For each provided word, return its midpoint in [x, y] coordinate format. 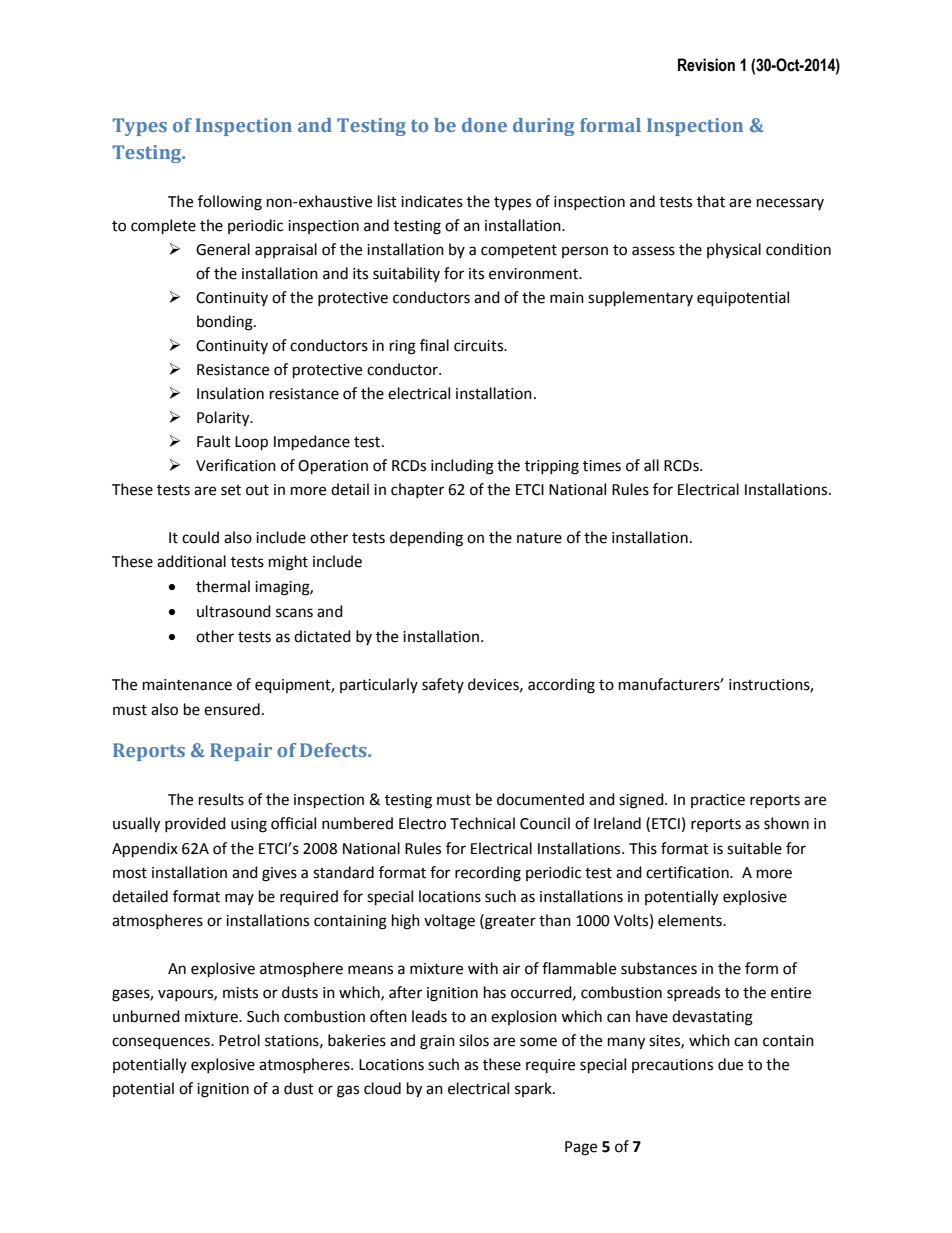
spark [534, 1089]
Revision [706, 65]
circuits [480, 346]
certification [688, 872]
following [230, 203]
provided [195, 824]
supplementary [640, 299]
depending [426, 539]
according [561, 686]
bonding [226, 323]
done [484, 125]
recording [488, 874]
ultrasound [234, 611]
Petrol [239, 1040]
